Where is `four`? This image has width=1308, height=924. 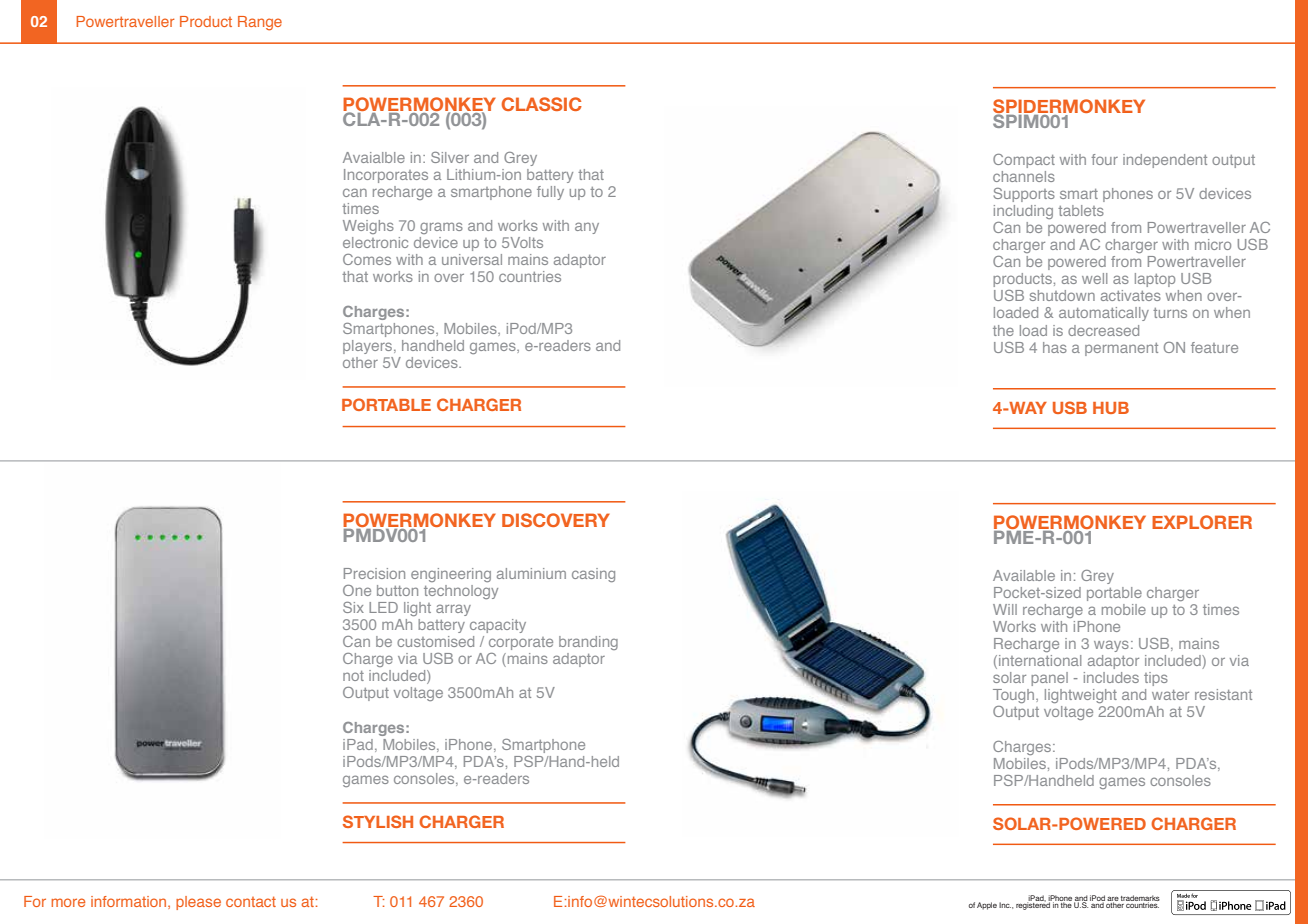
four is located at coordinates (1104, 159).
